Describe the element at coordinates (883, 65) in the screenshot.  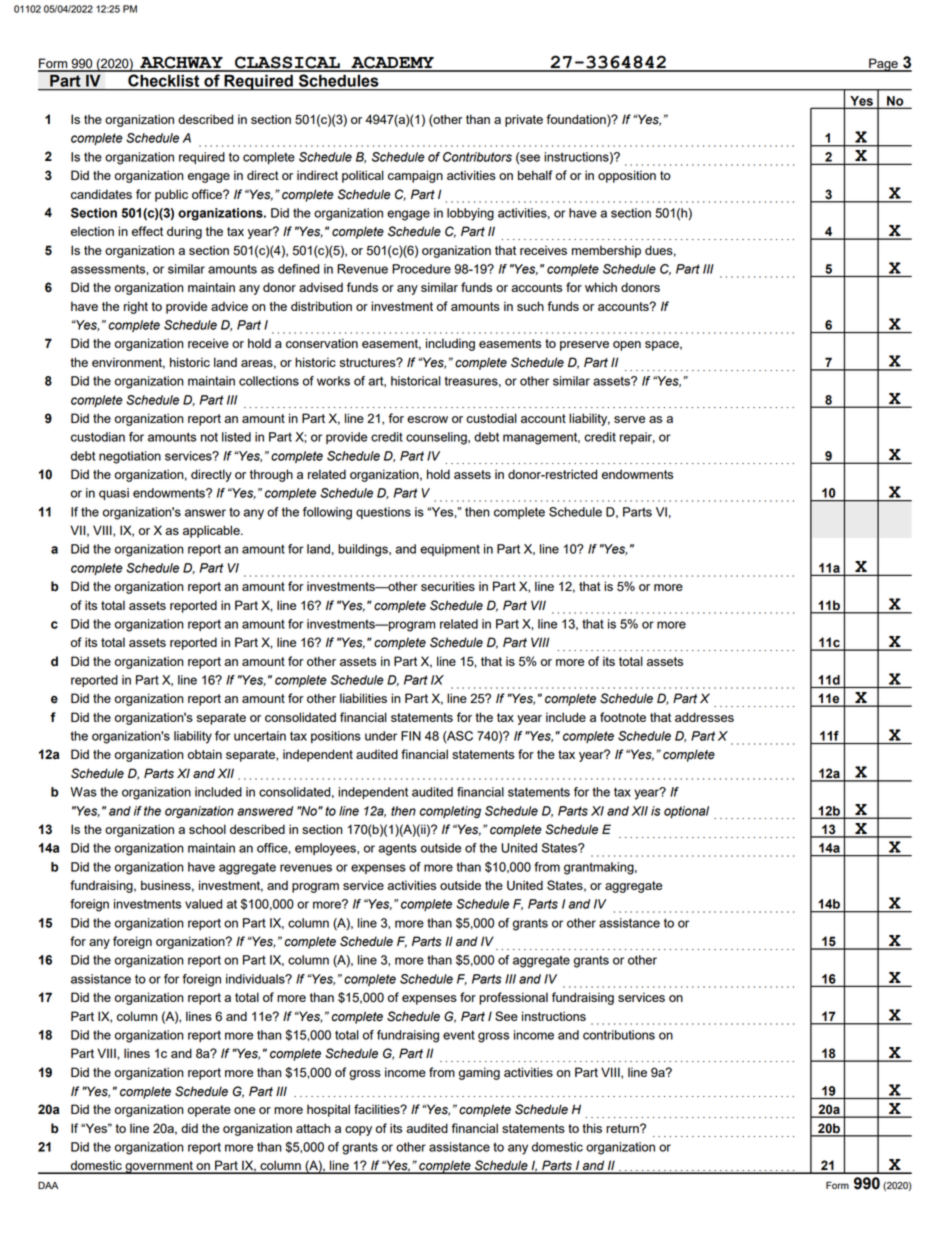
I see `Page` at that location.
